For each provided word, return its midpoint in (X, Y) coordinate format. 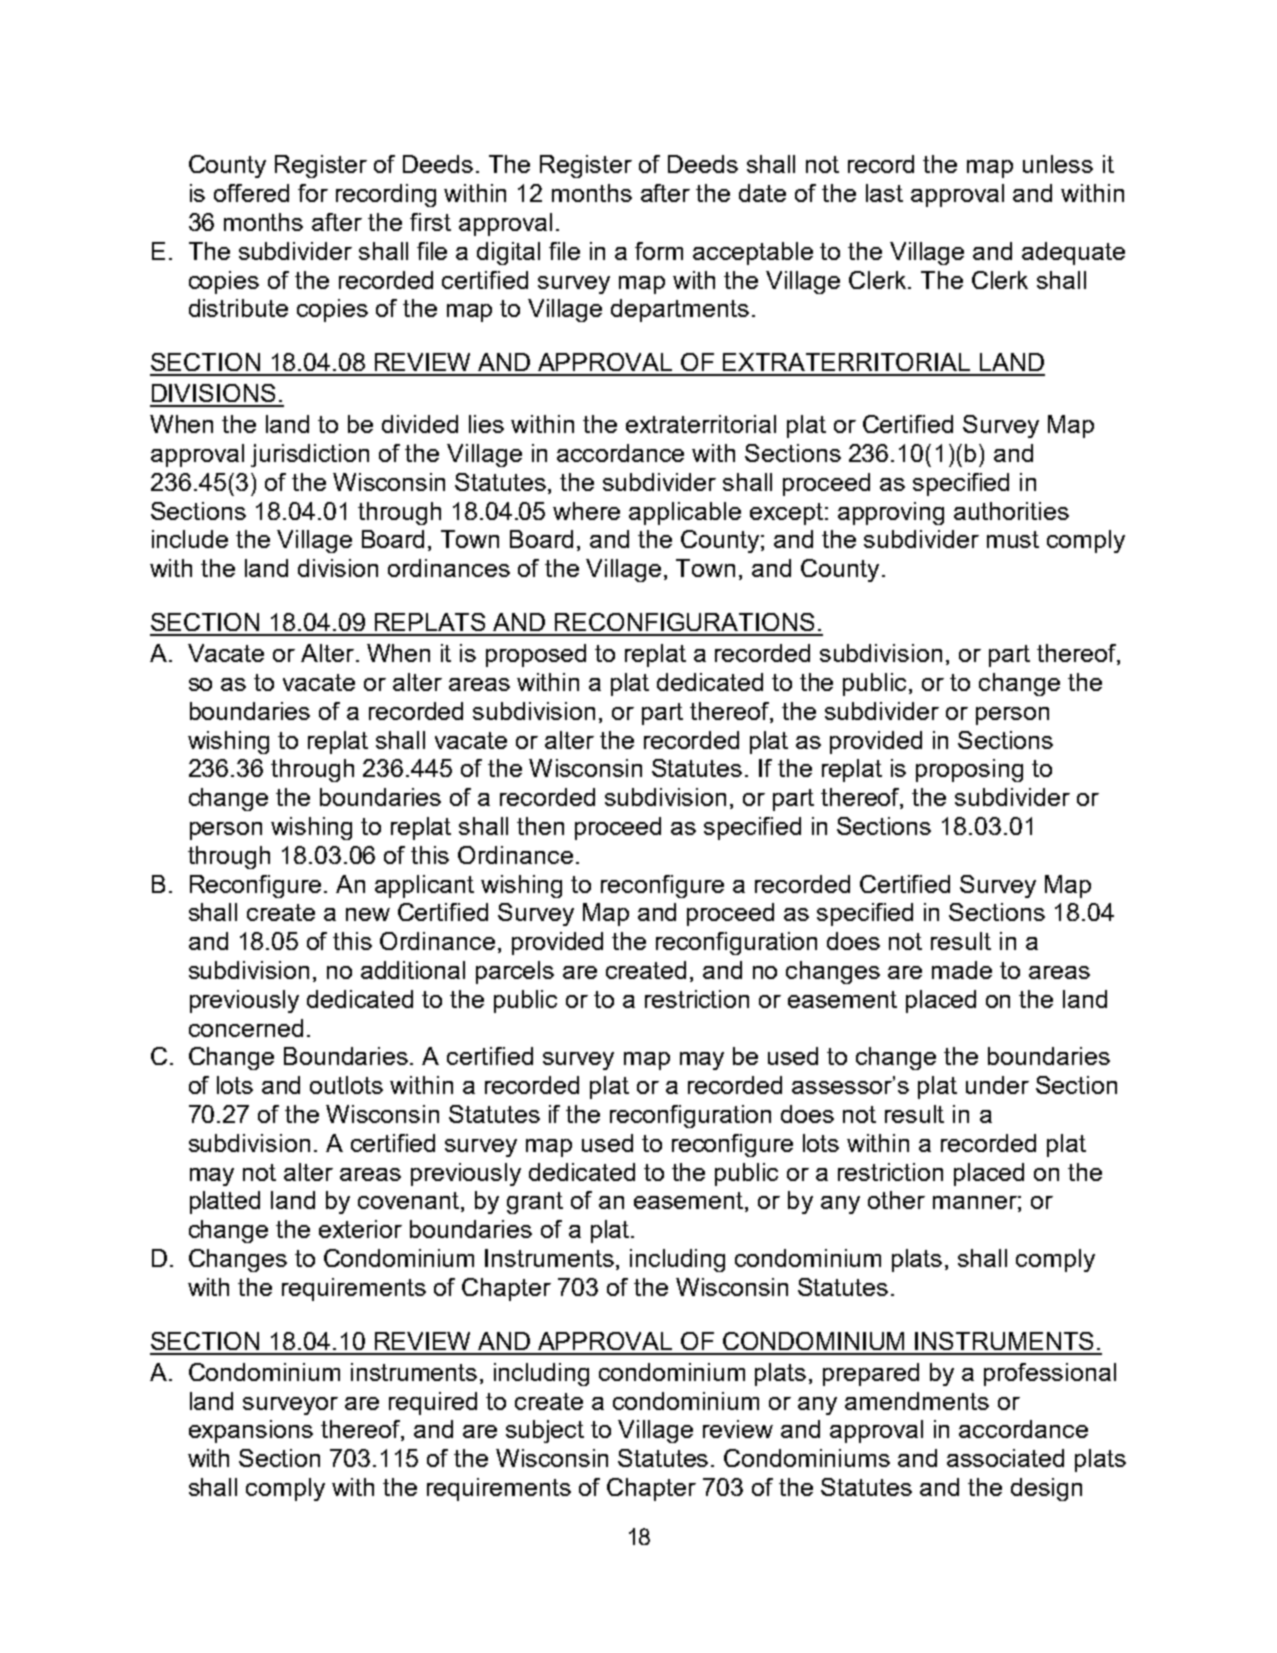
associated (1005, 1458)
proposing (969, 770)
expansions (251, 1431)
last (884, 193)
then (540, 826)
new (368, 914)
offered (251, 193)
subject (545, 1431)
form (659, 251)
